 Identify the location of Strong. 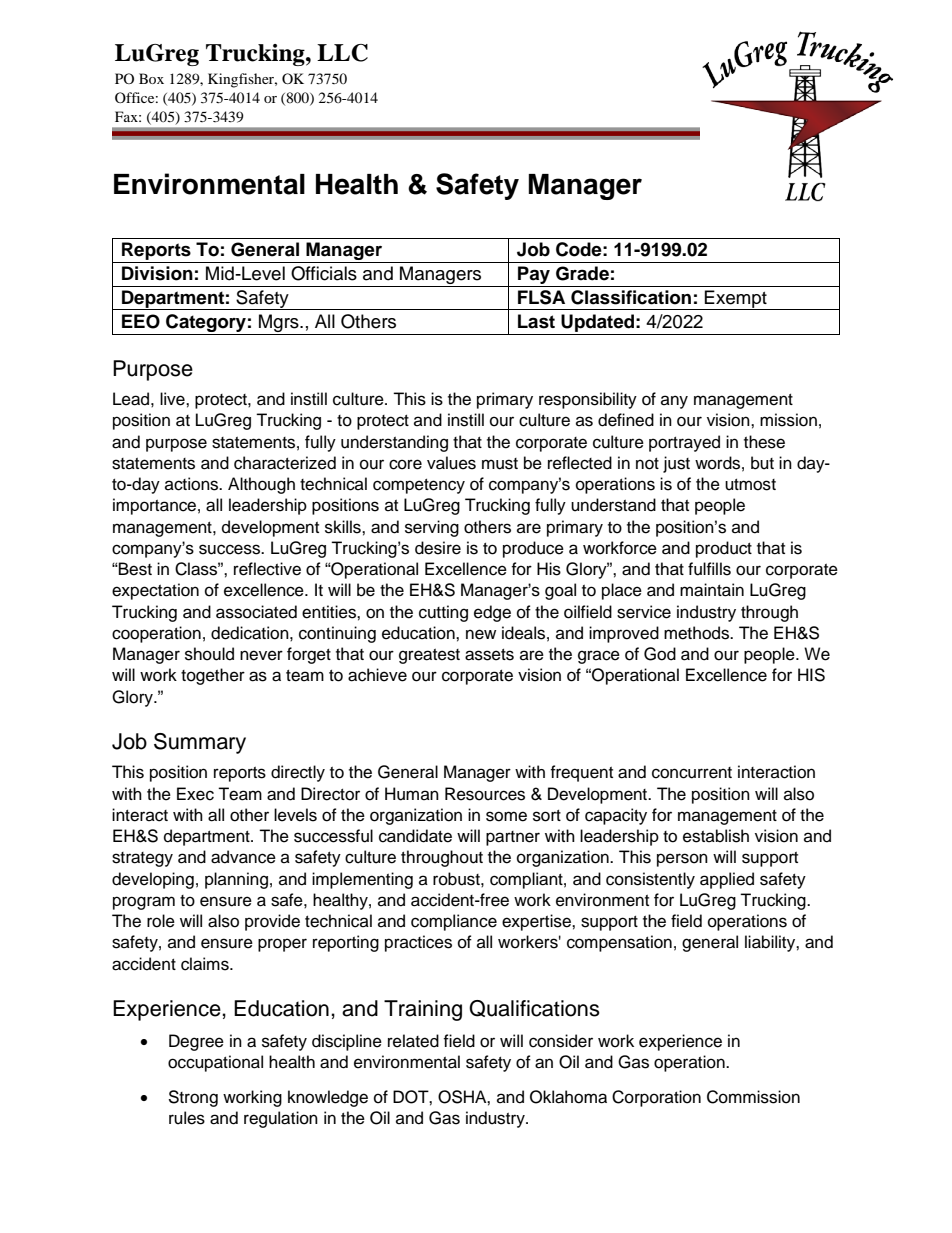
(193, 1098).
